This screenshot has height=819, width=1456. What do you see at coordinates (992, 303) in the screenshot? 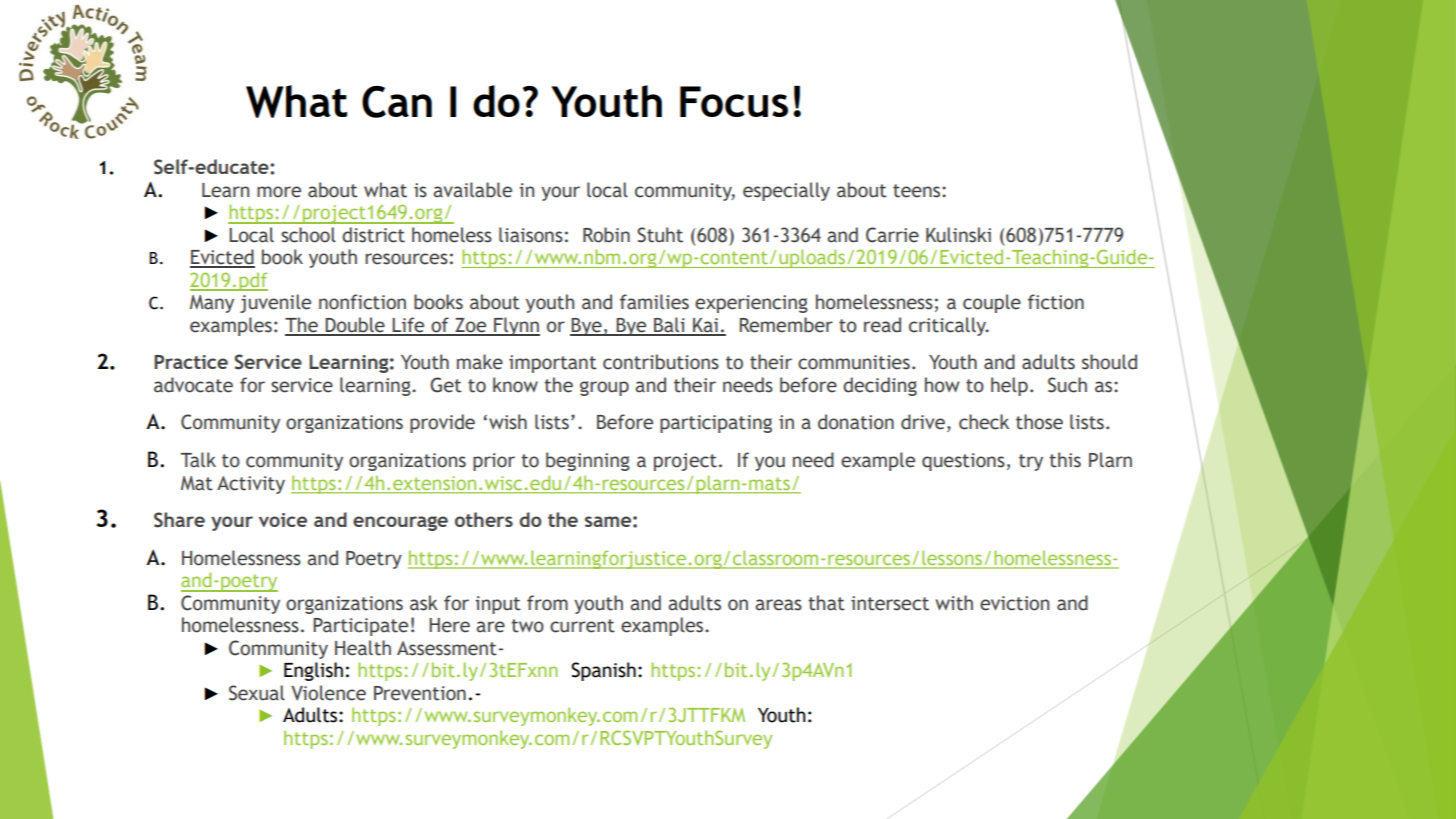
I see `couple` at bounding box center [992, 303].
